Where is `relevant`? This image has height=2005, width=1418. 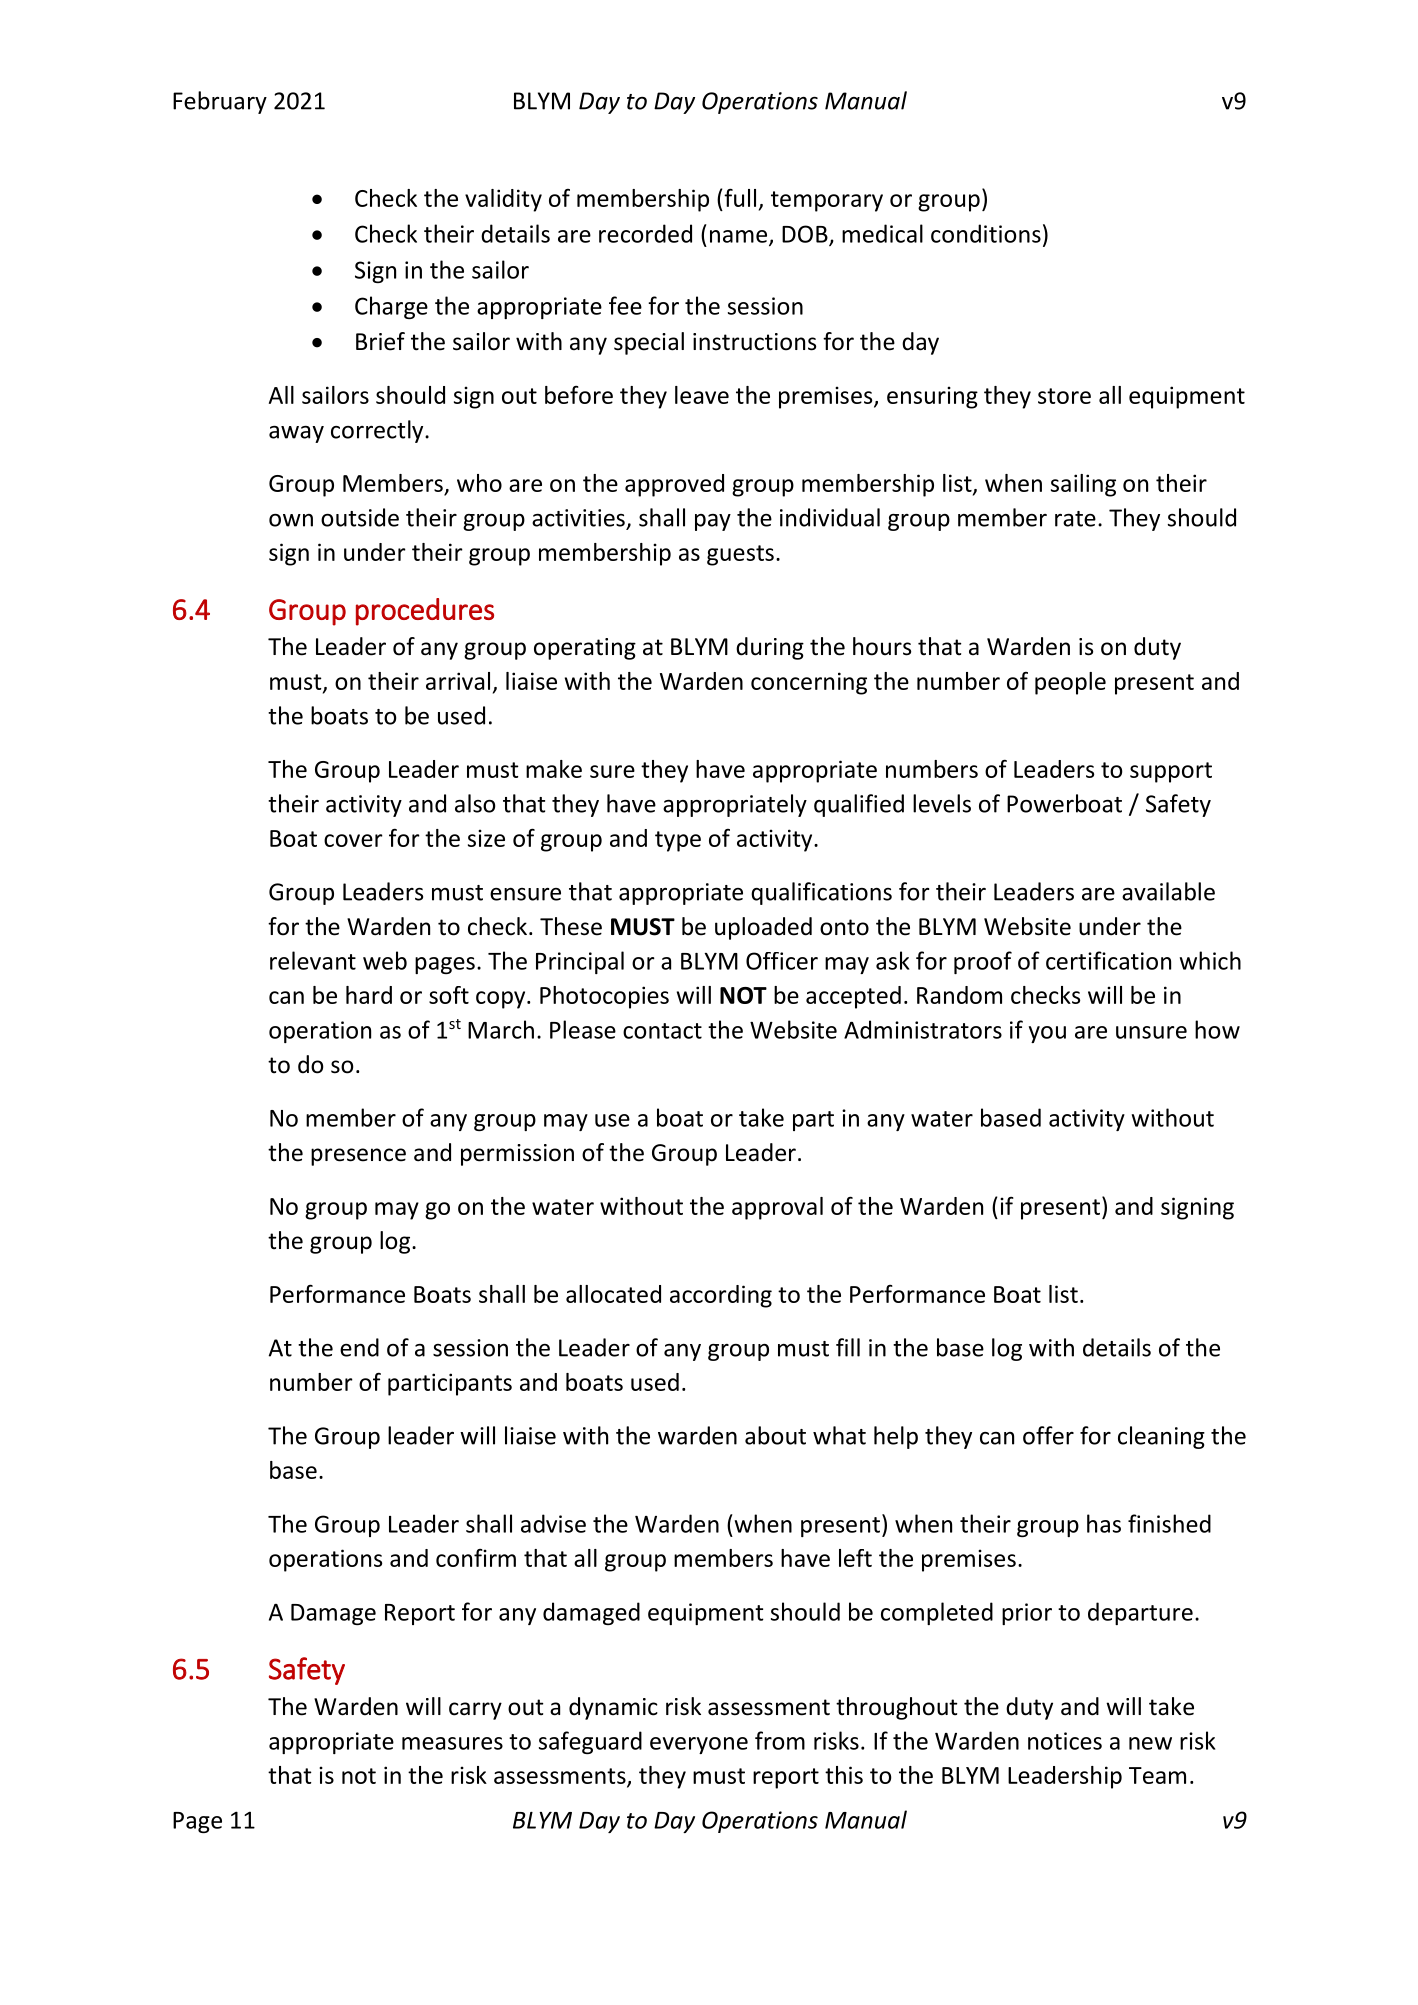
relevant is located at coordinates (313, 960).
